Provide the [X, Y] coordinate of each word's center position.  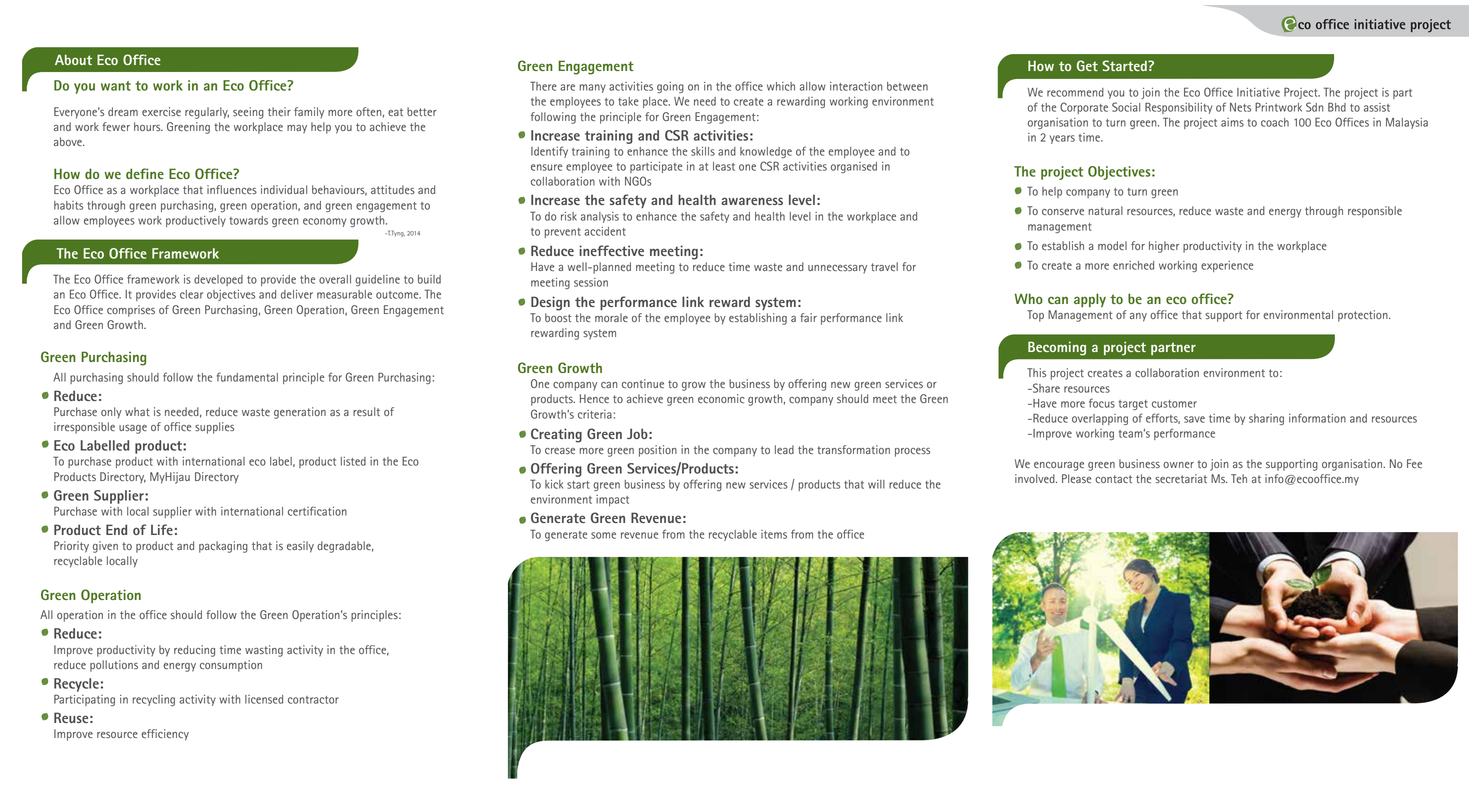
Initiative [1258, 92]
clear [191, 294]
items [774, 534]
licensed [264, 699]
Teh [1239, 478]
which [781, 86]
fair [808, 317]
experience [1227, 266]
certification [317, 511]
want [116, 86]
